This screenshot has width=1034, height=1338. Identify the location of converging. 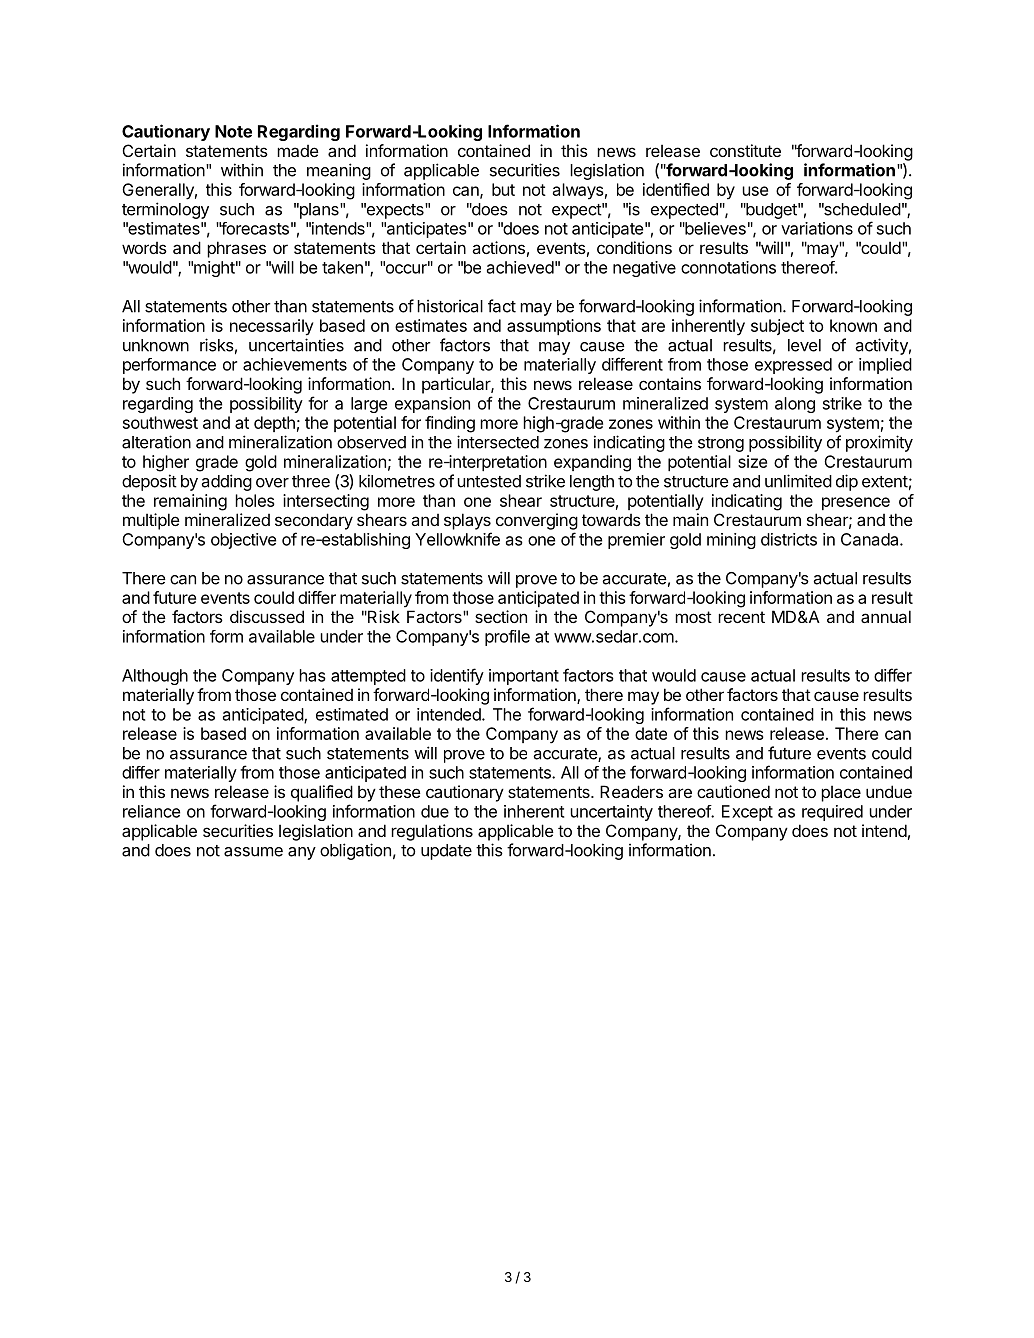
(537, 521).
